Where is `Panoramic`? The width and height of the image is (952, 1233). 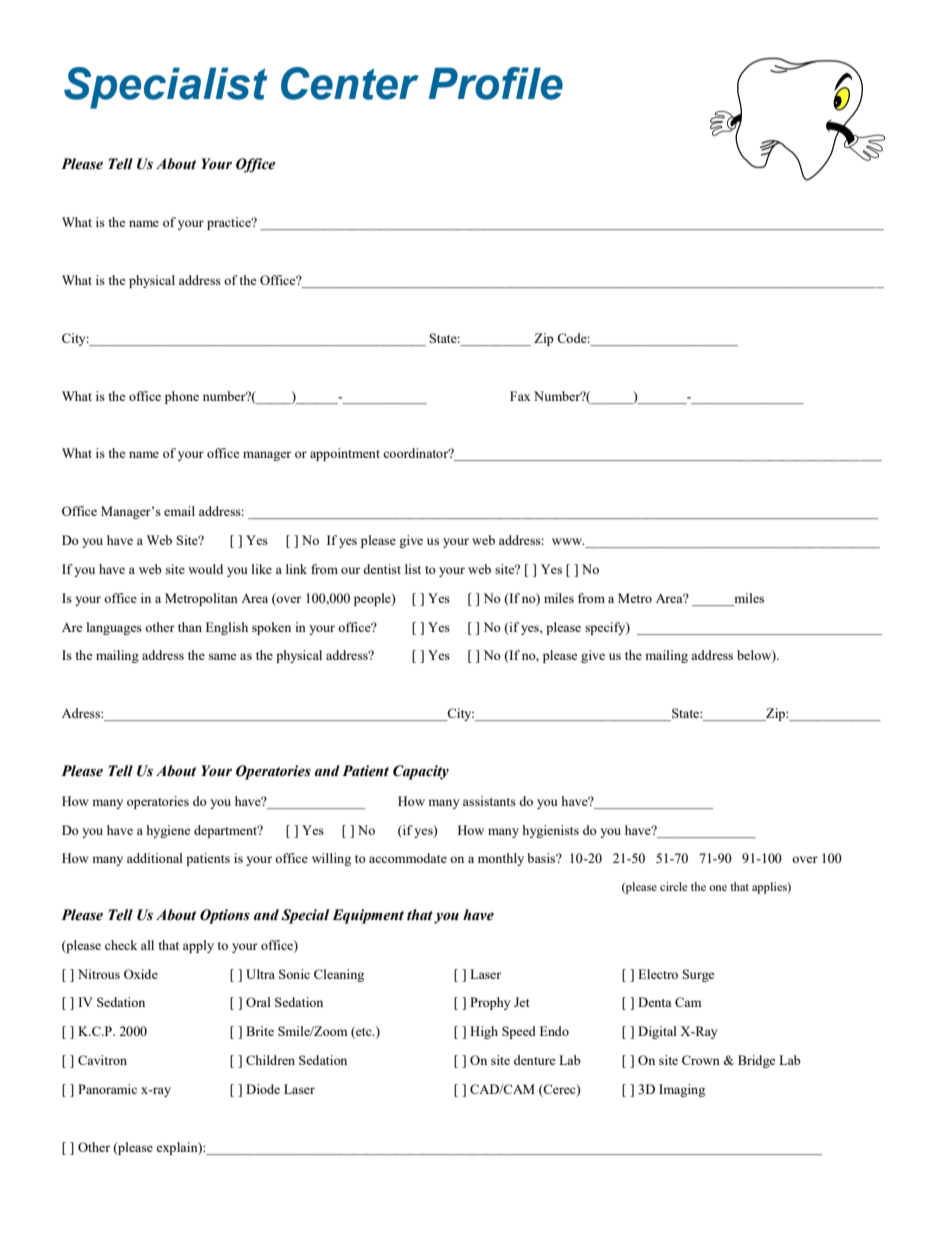
Panoramic is located at coordinates (107, 1089).
